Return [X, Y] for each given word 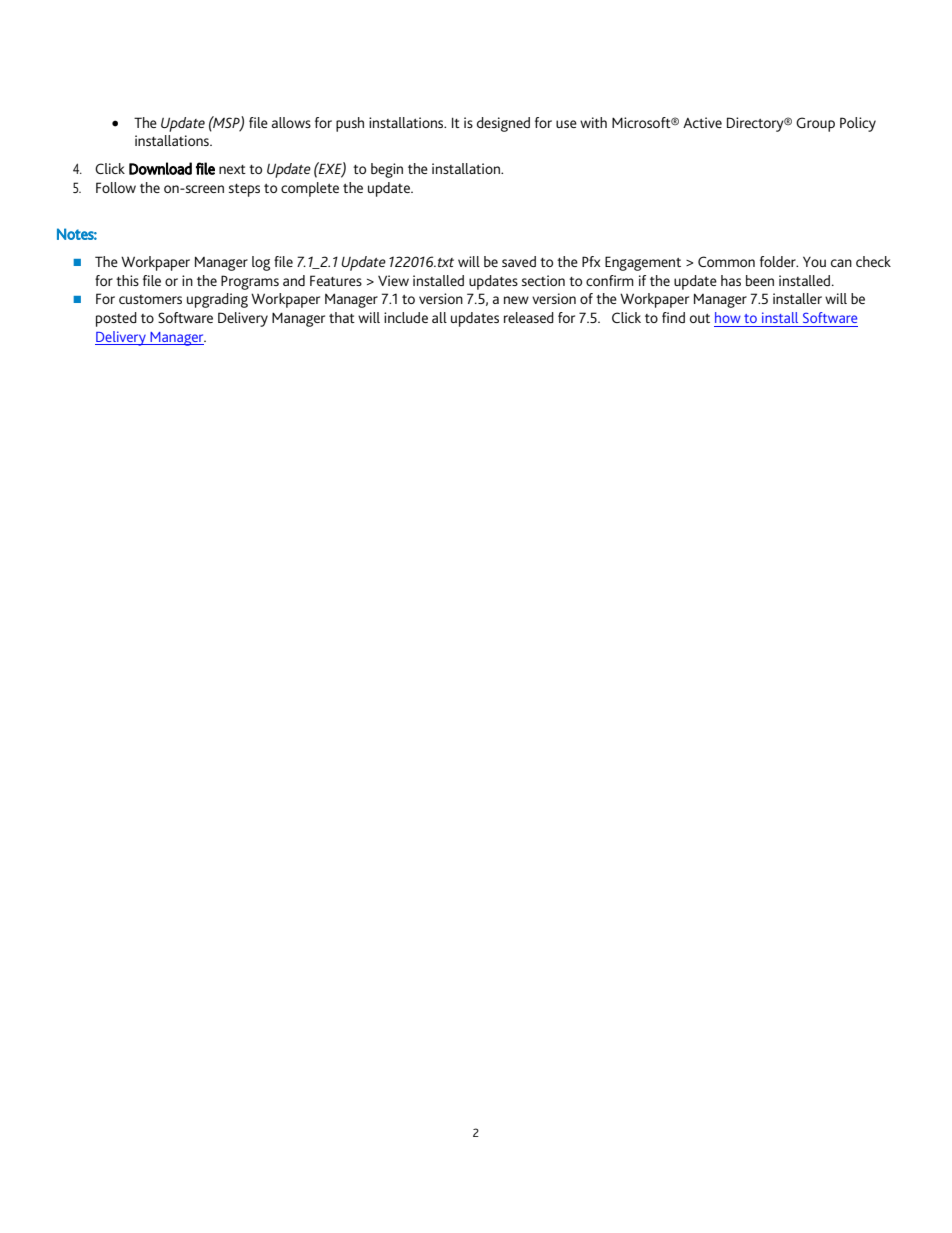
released [529, 317]
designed [503, 124]
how [728, 317]
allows [291, 122]
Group [815, 124]
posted [116, 319]
